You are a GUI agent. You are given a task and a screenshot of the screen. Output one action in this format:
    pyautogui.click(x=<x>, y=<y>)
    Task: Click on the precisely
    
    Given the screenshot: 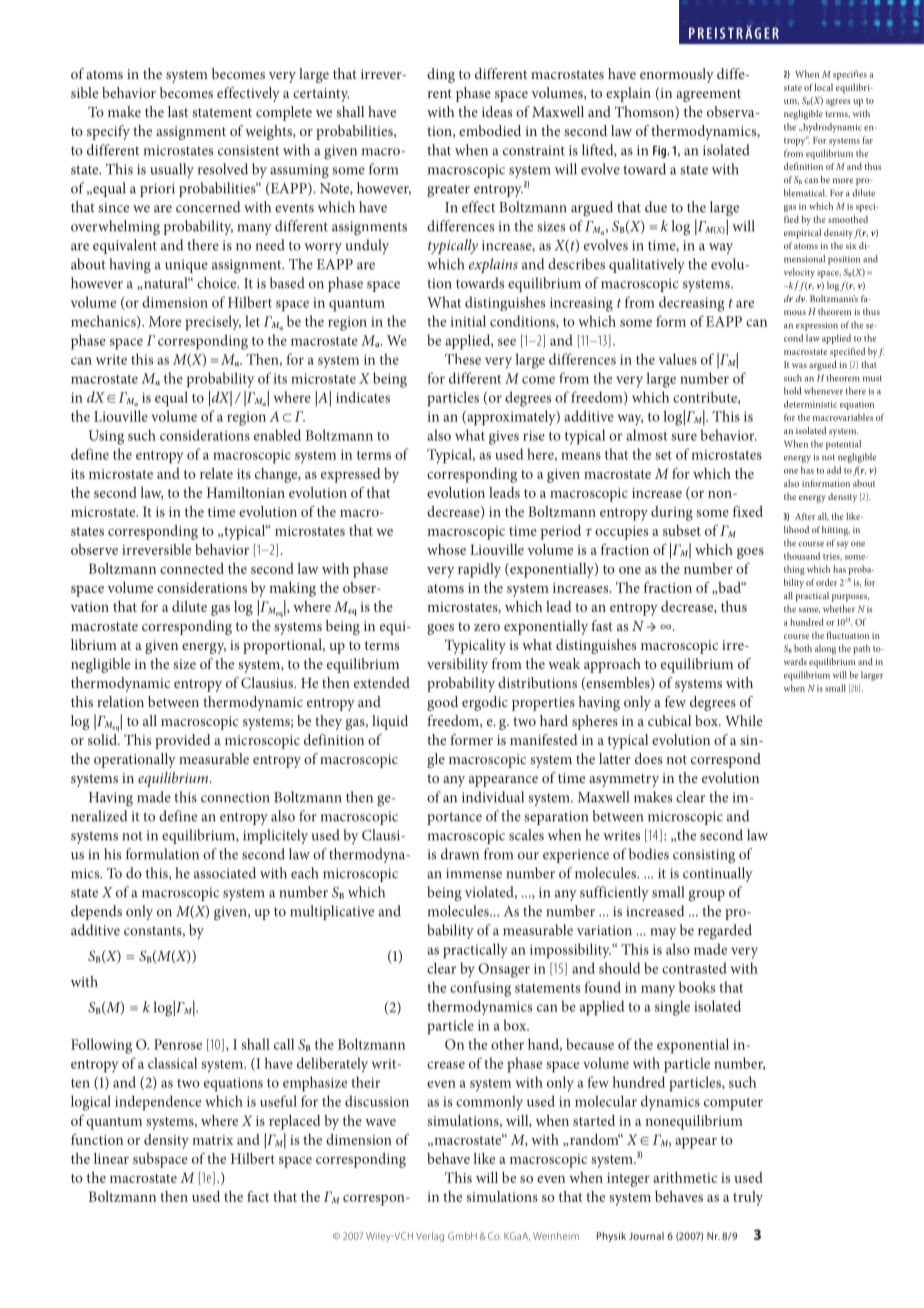 What is the action you would take?
    pyautogui.click(x=213, y=323)
